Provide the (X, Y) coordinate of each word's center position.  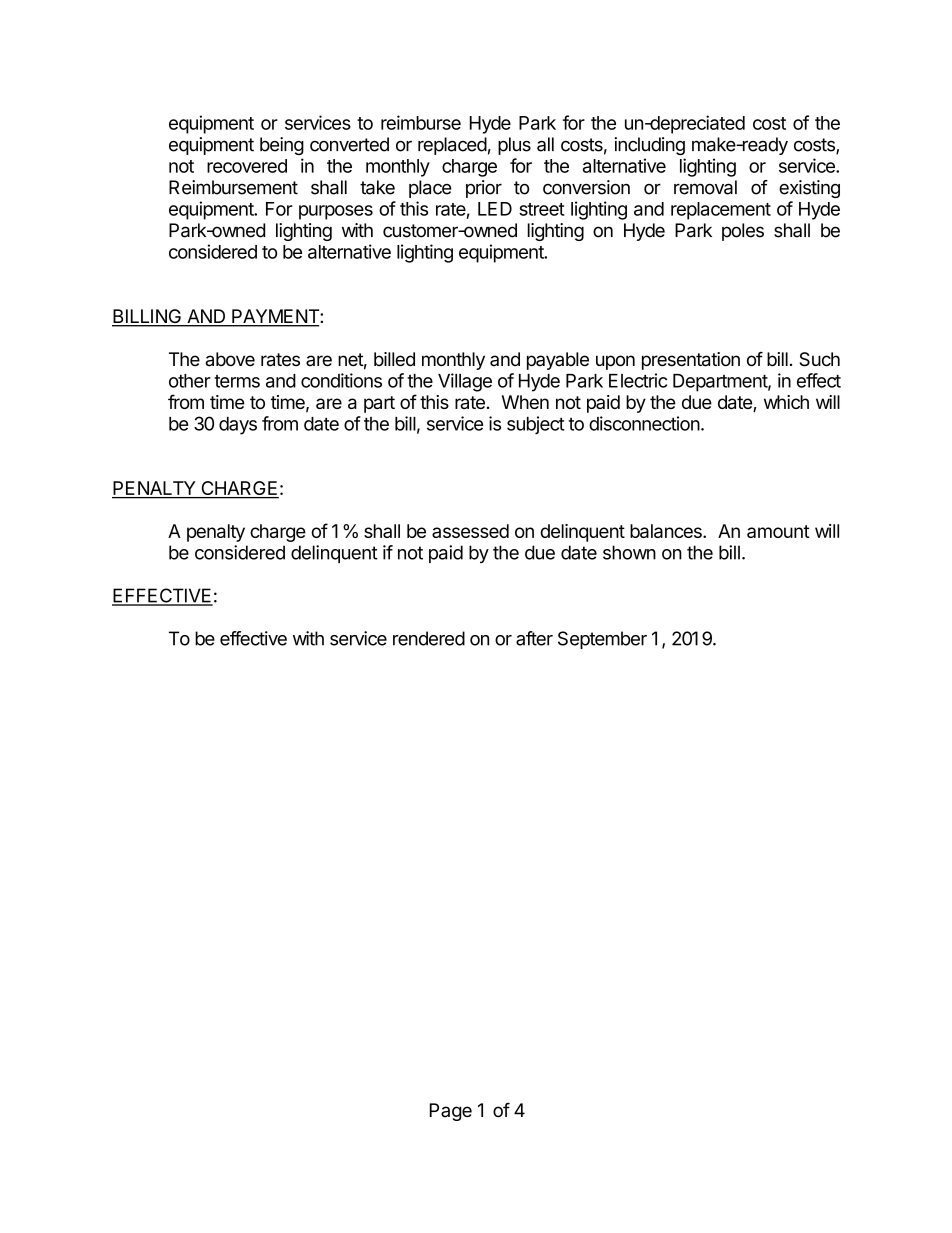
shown (629, 552)
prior (484, 189)
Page (451, 1112)
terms (237, 381)
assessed (470, 531)
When (525, 402)
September (602, 640)
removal (705, 187)
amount (778, 531)
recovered (247, 166)
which (786, 402)
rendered (429, 638)
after (534, 638)
